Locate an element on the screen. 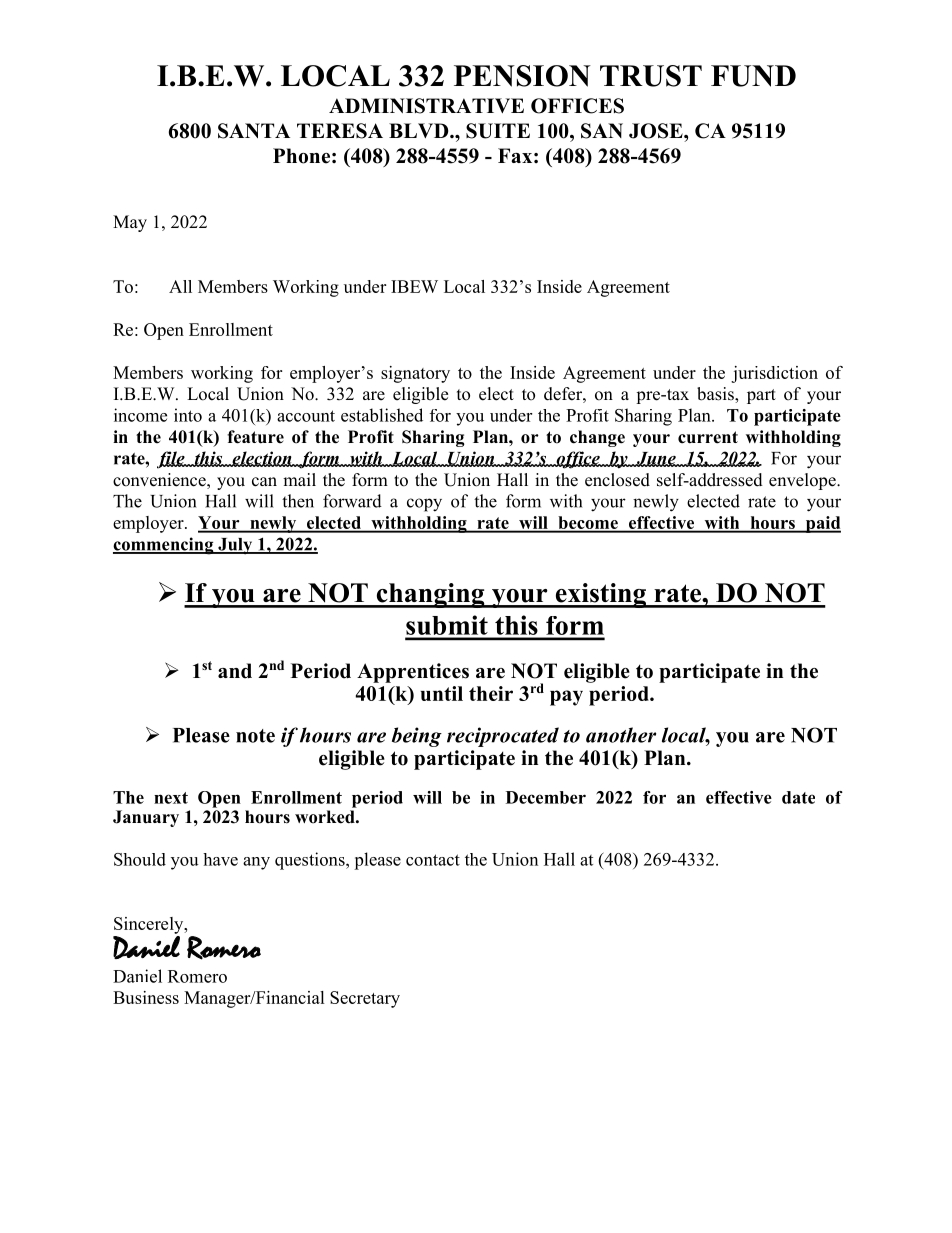  December is located at coordinates (546, 797).
